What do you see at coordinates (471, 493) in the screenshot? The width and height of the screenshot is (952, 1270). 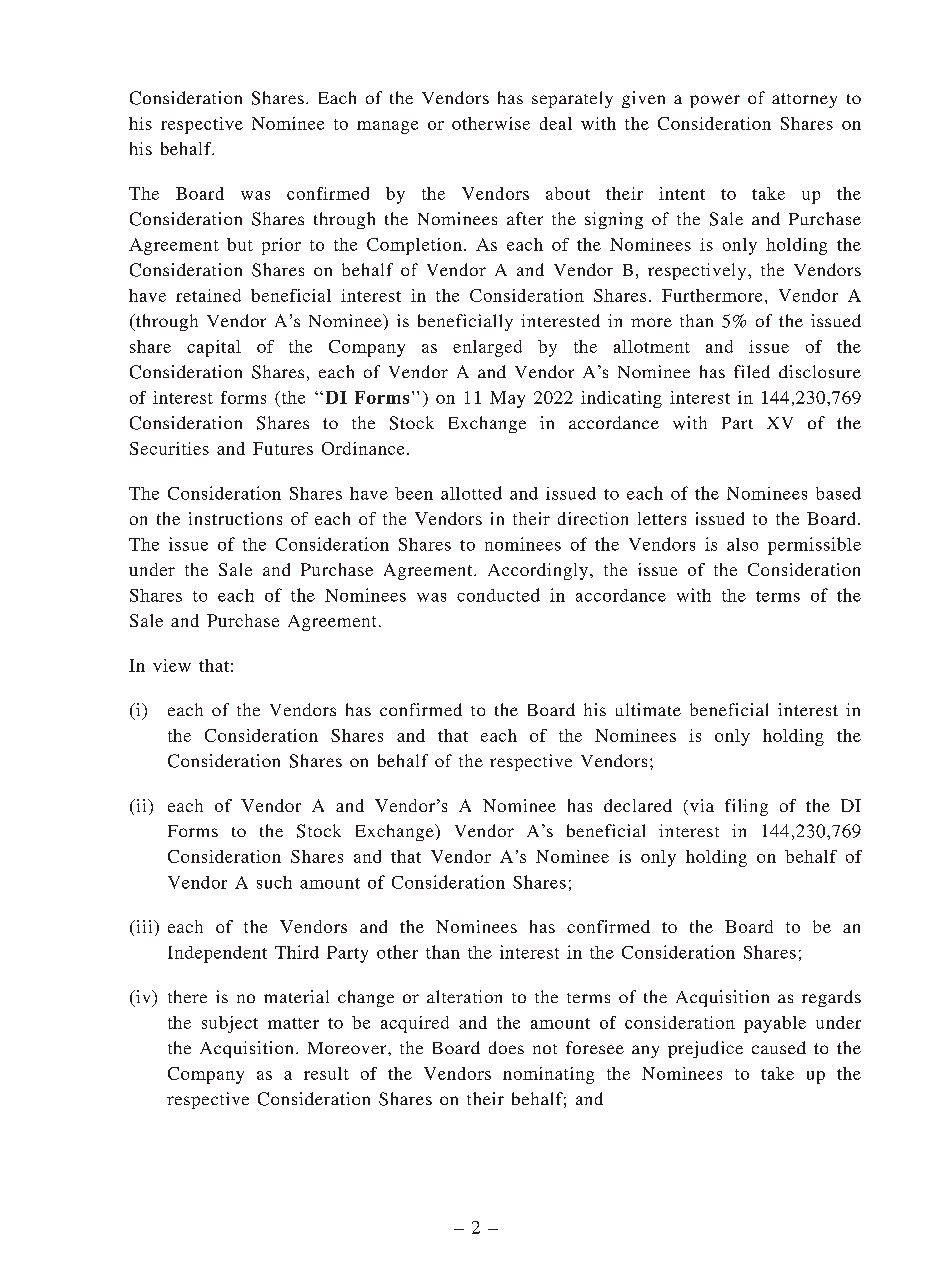 I see `allotted` at bounding box center [471, 493].
